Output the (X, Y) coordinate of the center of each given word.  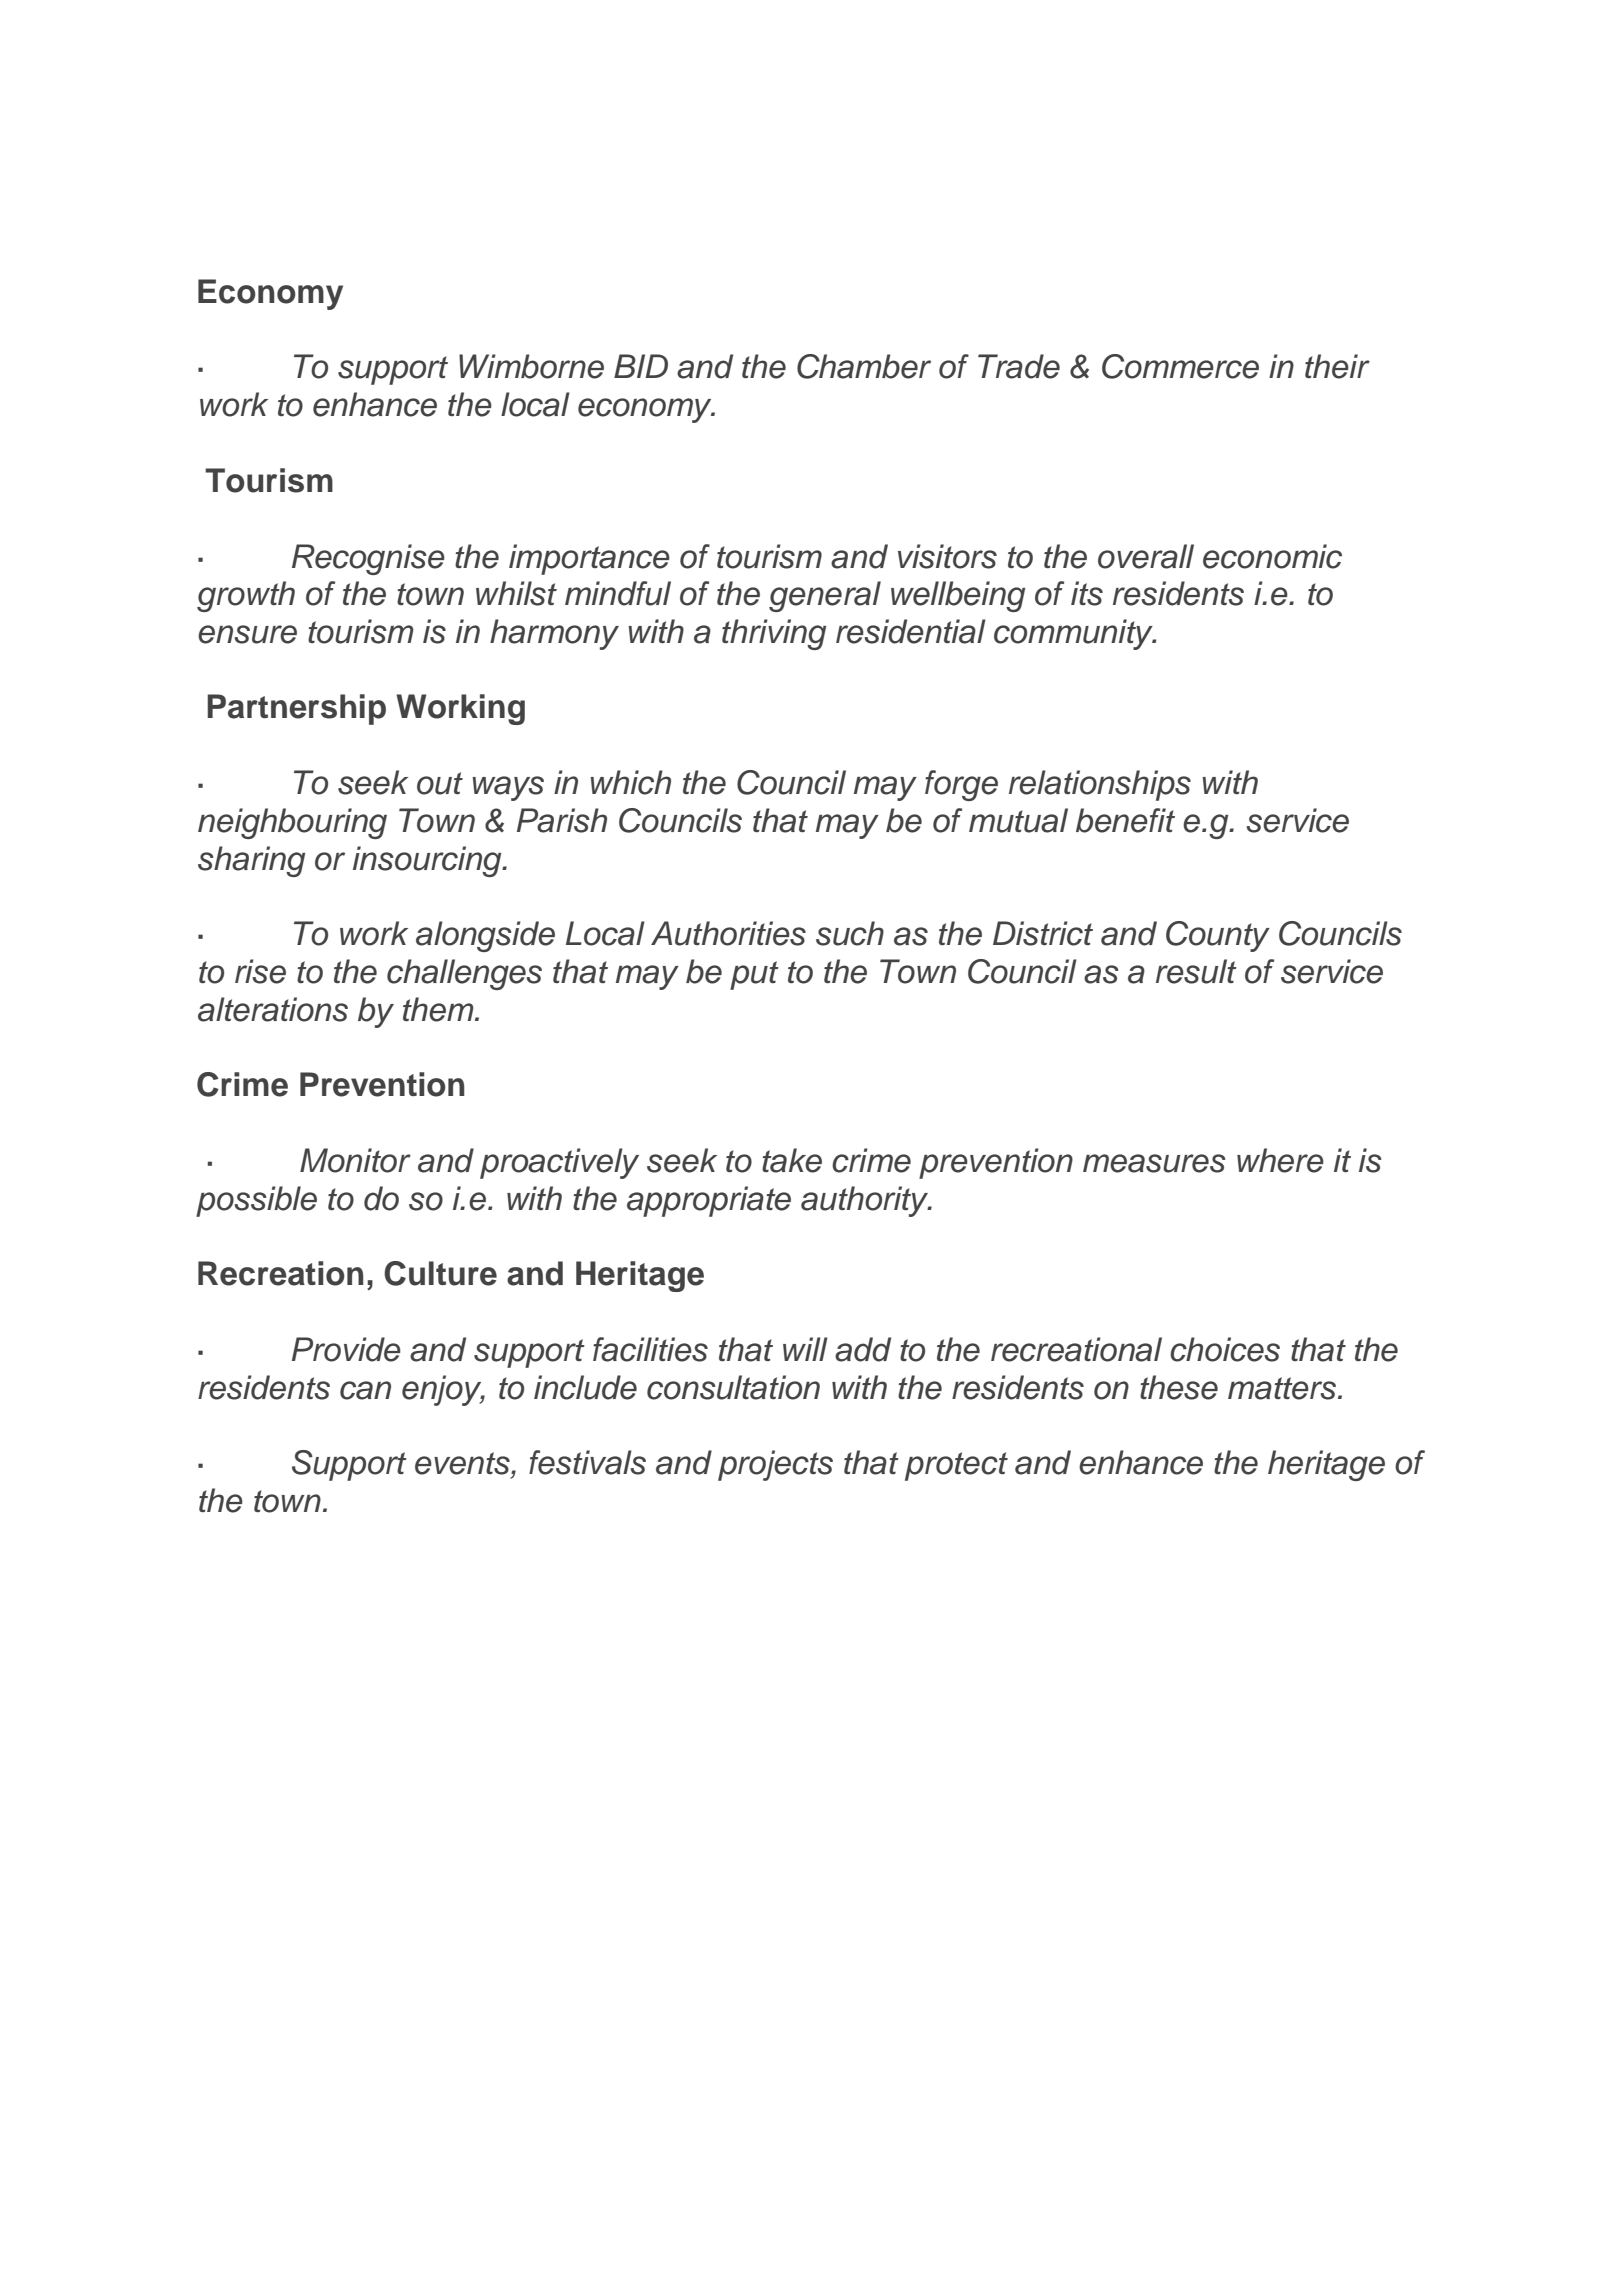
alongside (485, 936)
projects (775, 1465)
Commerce (1180, 366)
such (850, 933)
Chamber (864, 366)
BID (641, 366)
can (365, 1390)
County (1218, 936)
